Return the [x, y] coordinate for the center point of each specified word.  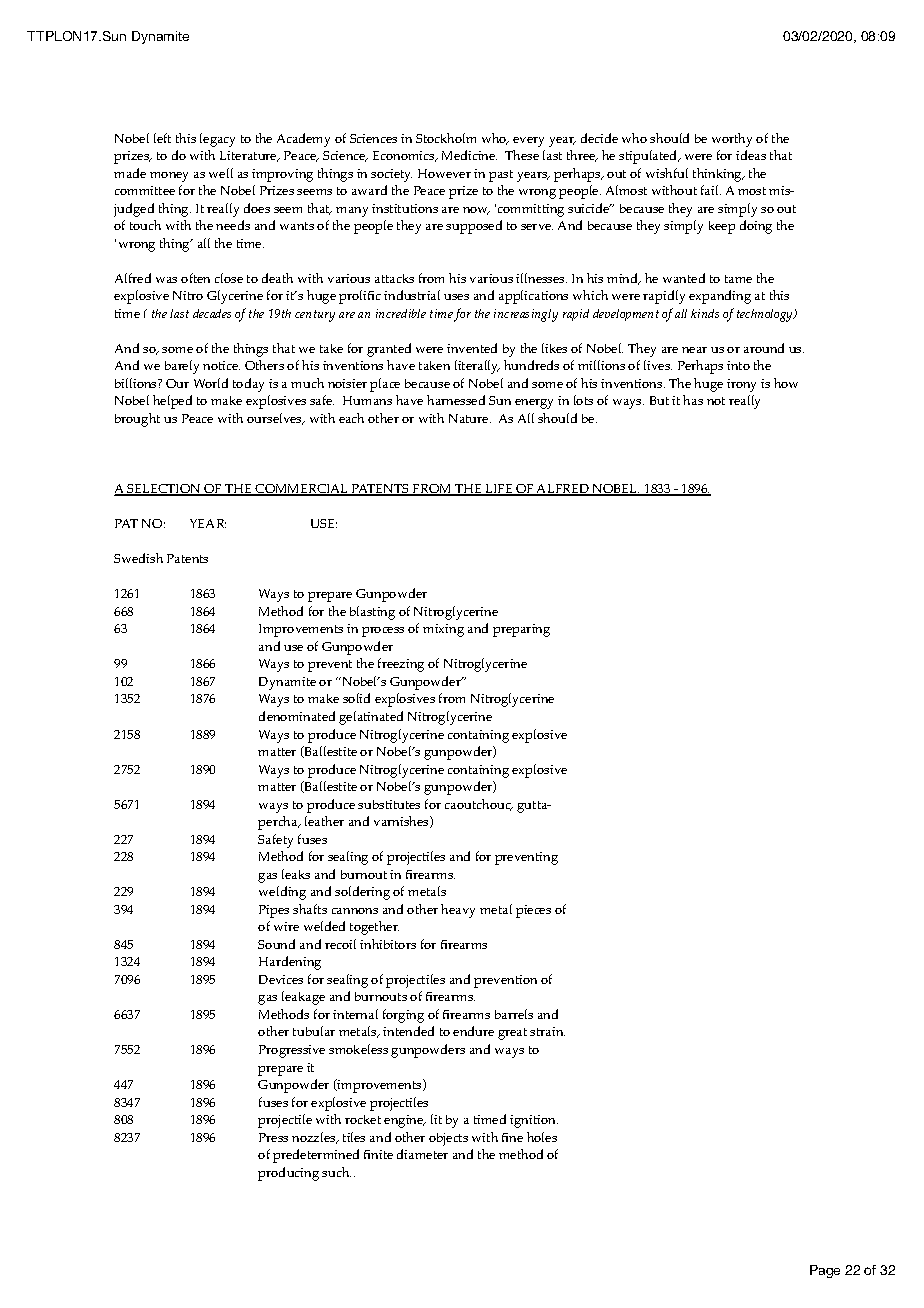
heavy [458, 911]
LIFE [499, 490]
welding [282, 893]
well [221, 173]
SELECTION [164, 490]
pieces [533, 911]
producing [288, 1174]
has [693, 400]
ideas [751, 155]
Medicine [469, 155]
